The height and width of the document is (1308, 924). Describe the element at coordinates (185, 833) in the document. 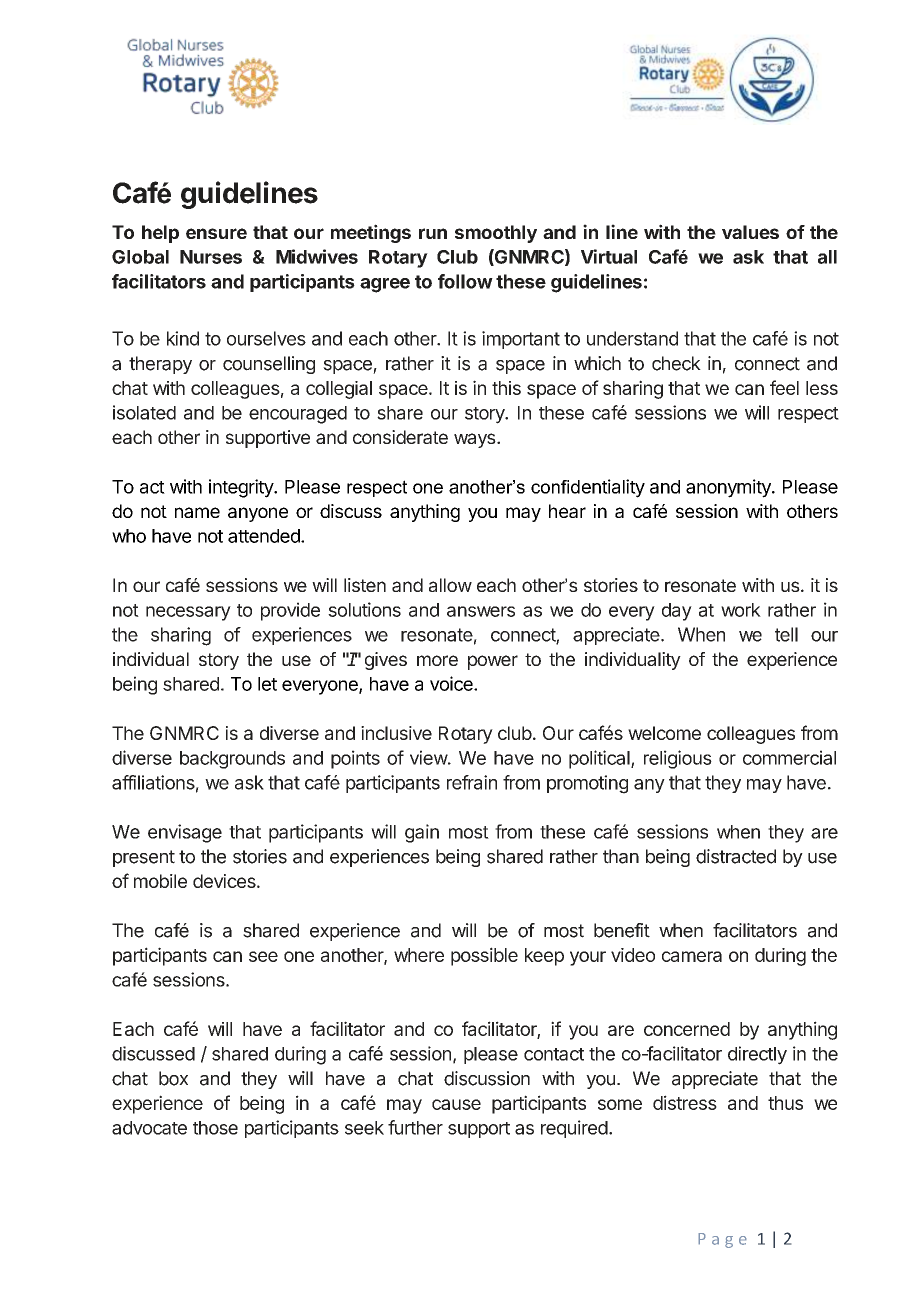

I see `envisage` at that location.
